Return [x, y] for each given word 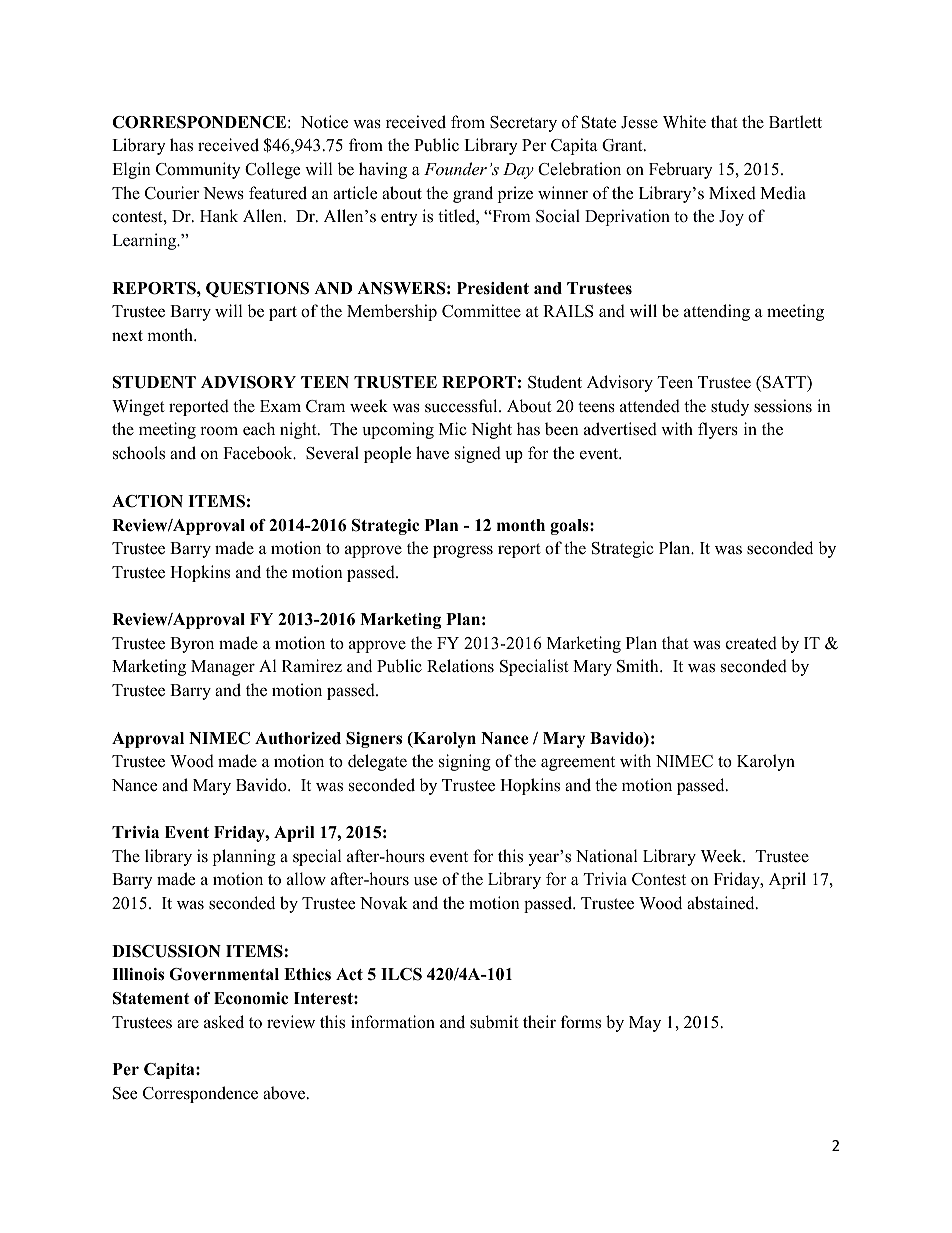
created [751, 643]
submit [494, 1022]
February [681, 170]
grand [473, 194]
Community [198, 170]
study [730, 407]
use [425, 881]
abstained [722, 903]
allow [306, 879]
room [219, 431]
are [188, 1023]
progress [463, 551]
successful [462, 406]
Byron [192, 645]
